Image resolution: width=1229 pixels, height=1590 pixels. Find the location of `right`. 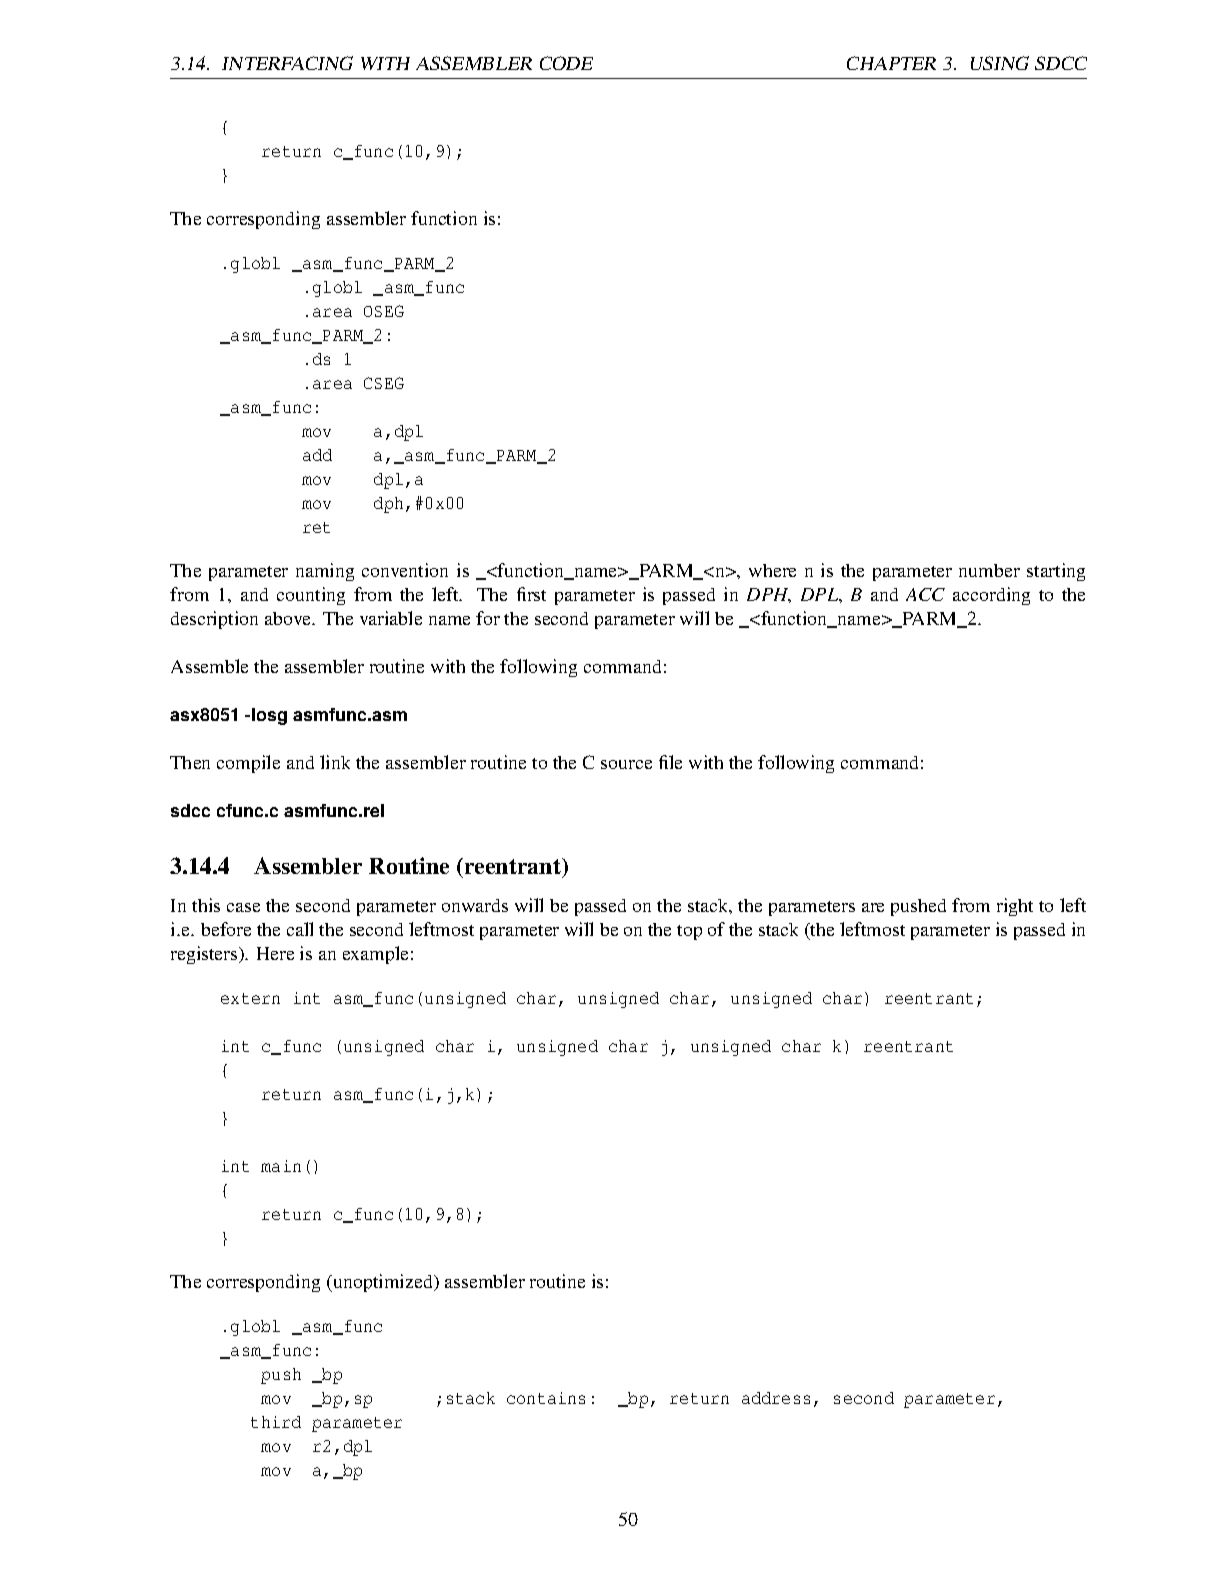

right is located at coordinates (1015, 907).
